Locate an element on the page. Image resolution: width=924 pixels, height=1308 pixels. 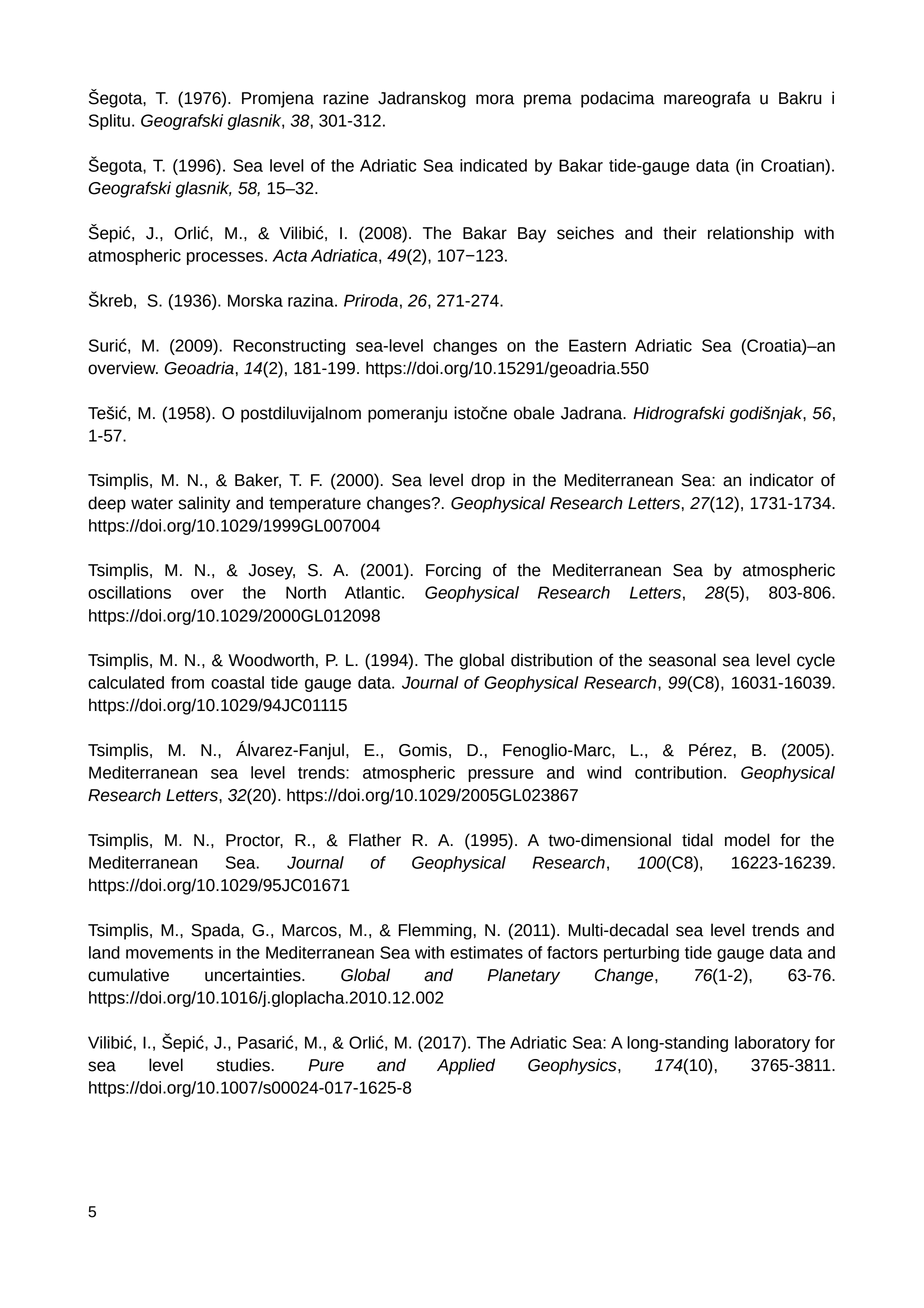
mora is located at coordinates (495, 99).
